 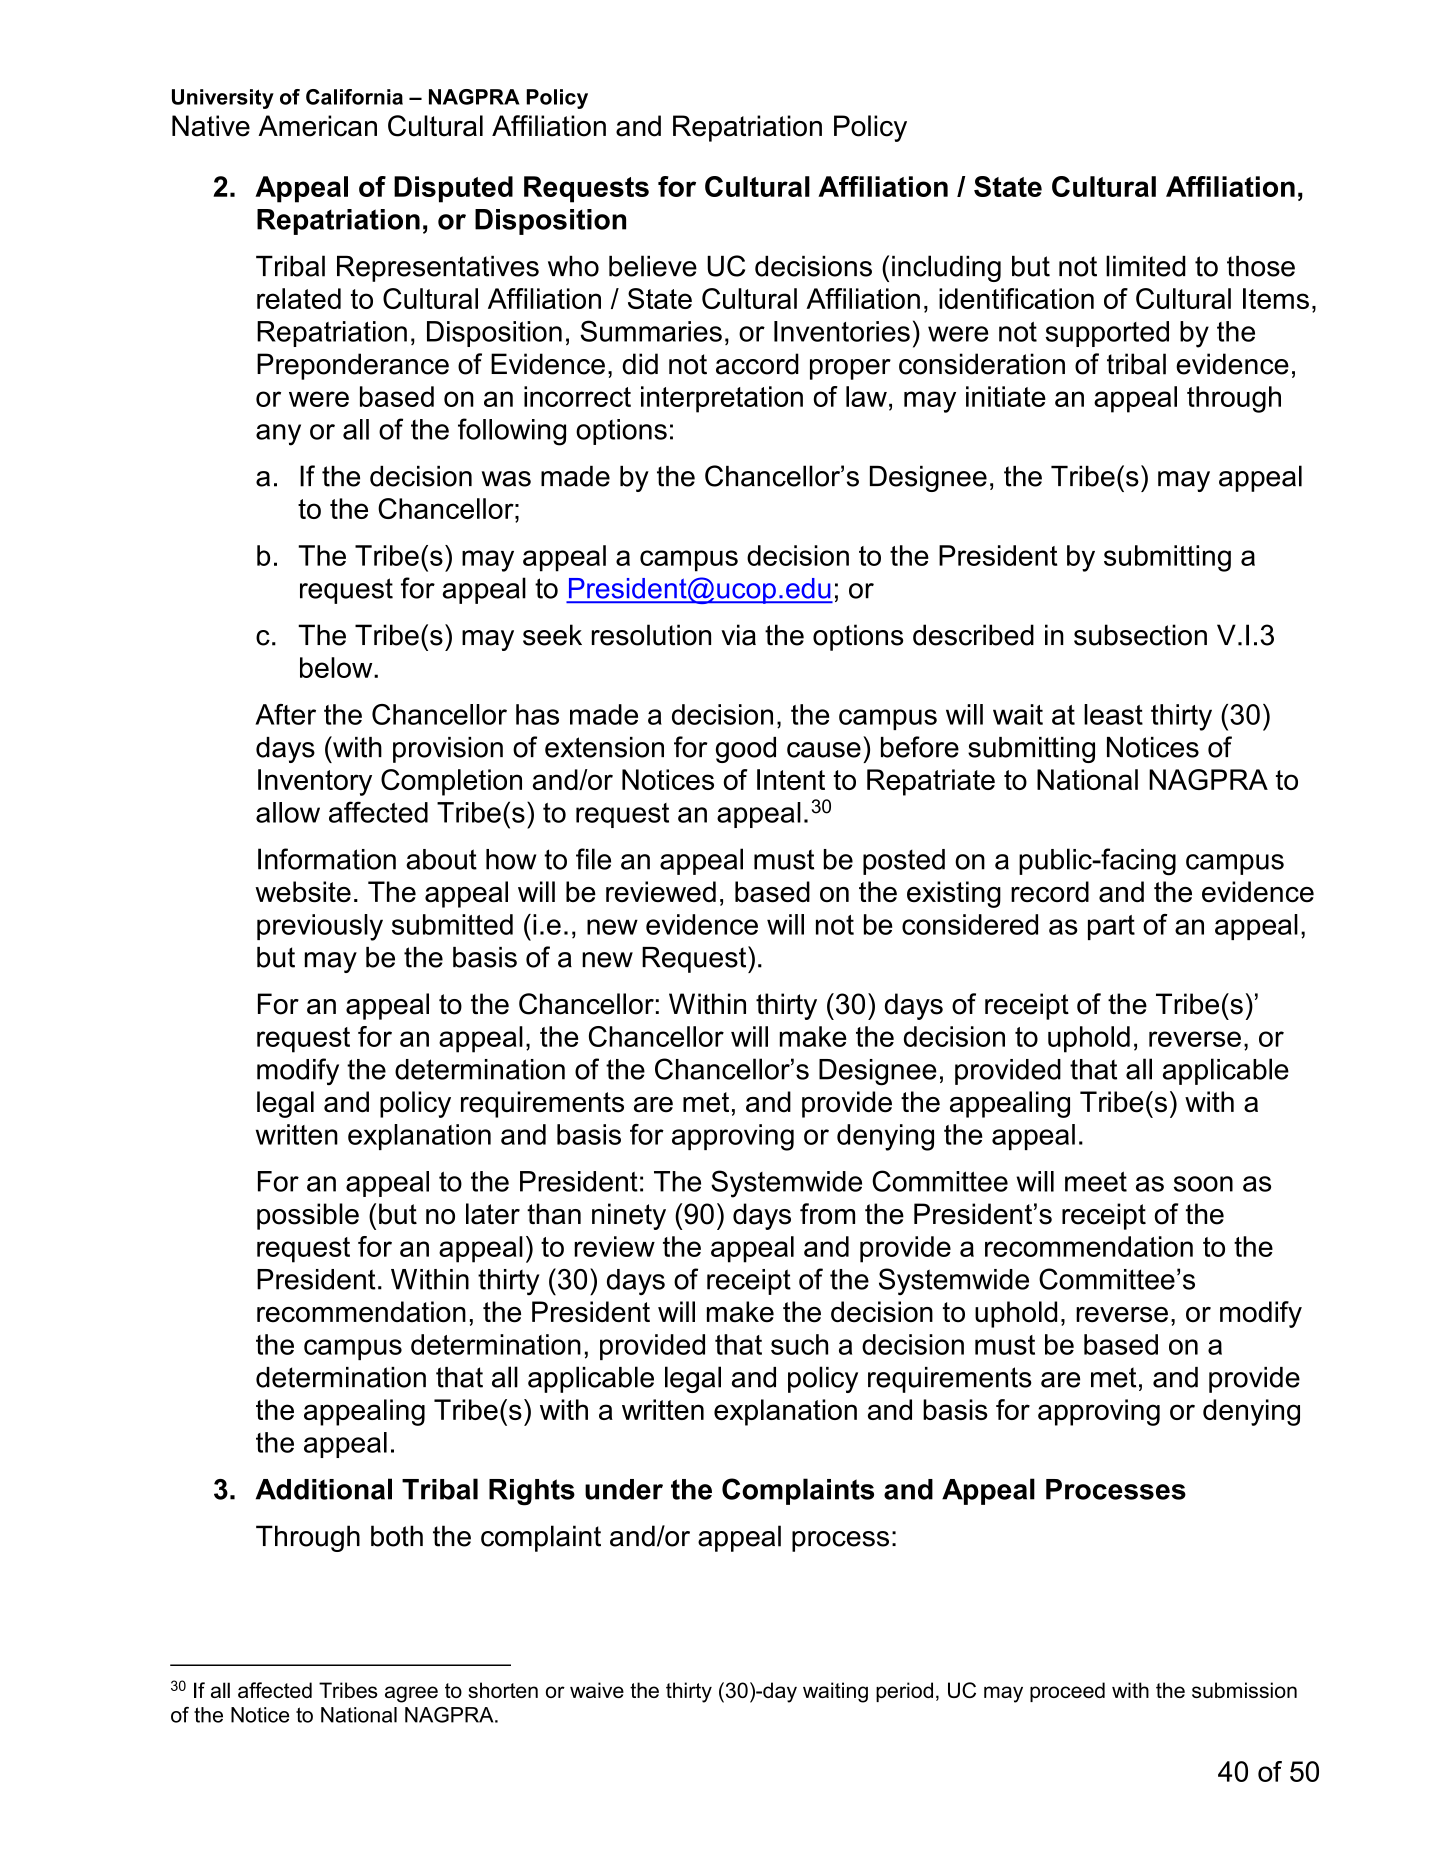 I want to click on part, so click(x=1111, y=927).
